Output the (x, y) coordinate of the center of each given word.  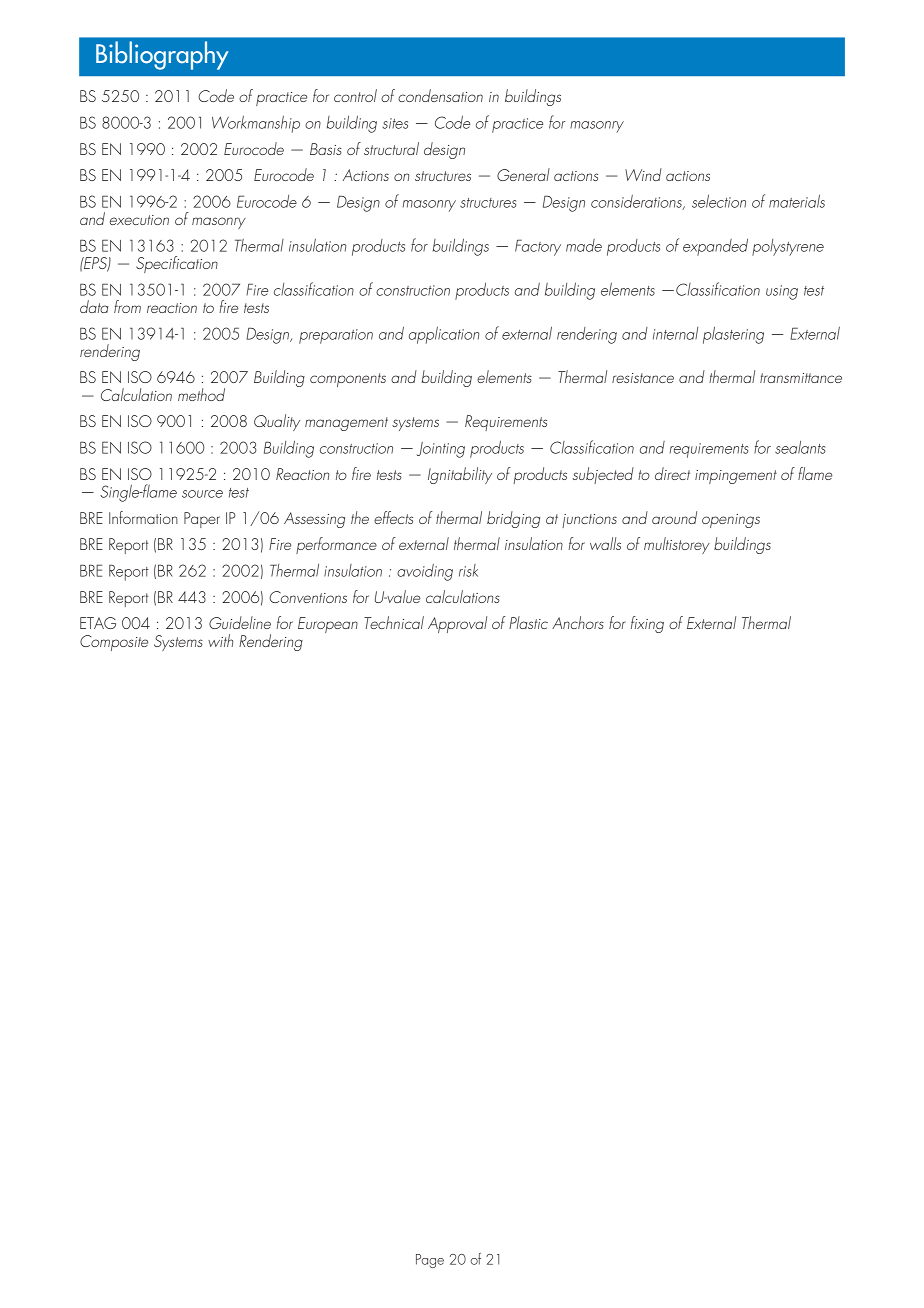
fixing (647, 624)
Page (430, 1261)
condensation (440, 95)
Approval (457, 624)
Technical (394, 622)
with (220, 640)
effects (393, 517)
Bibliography (162, 55)
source (202, 494)
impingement (736, 477)
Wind (643, 174)
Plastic (528, 622)
